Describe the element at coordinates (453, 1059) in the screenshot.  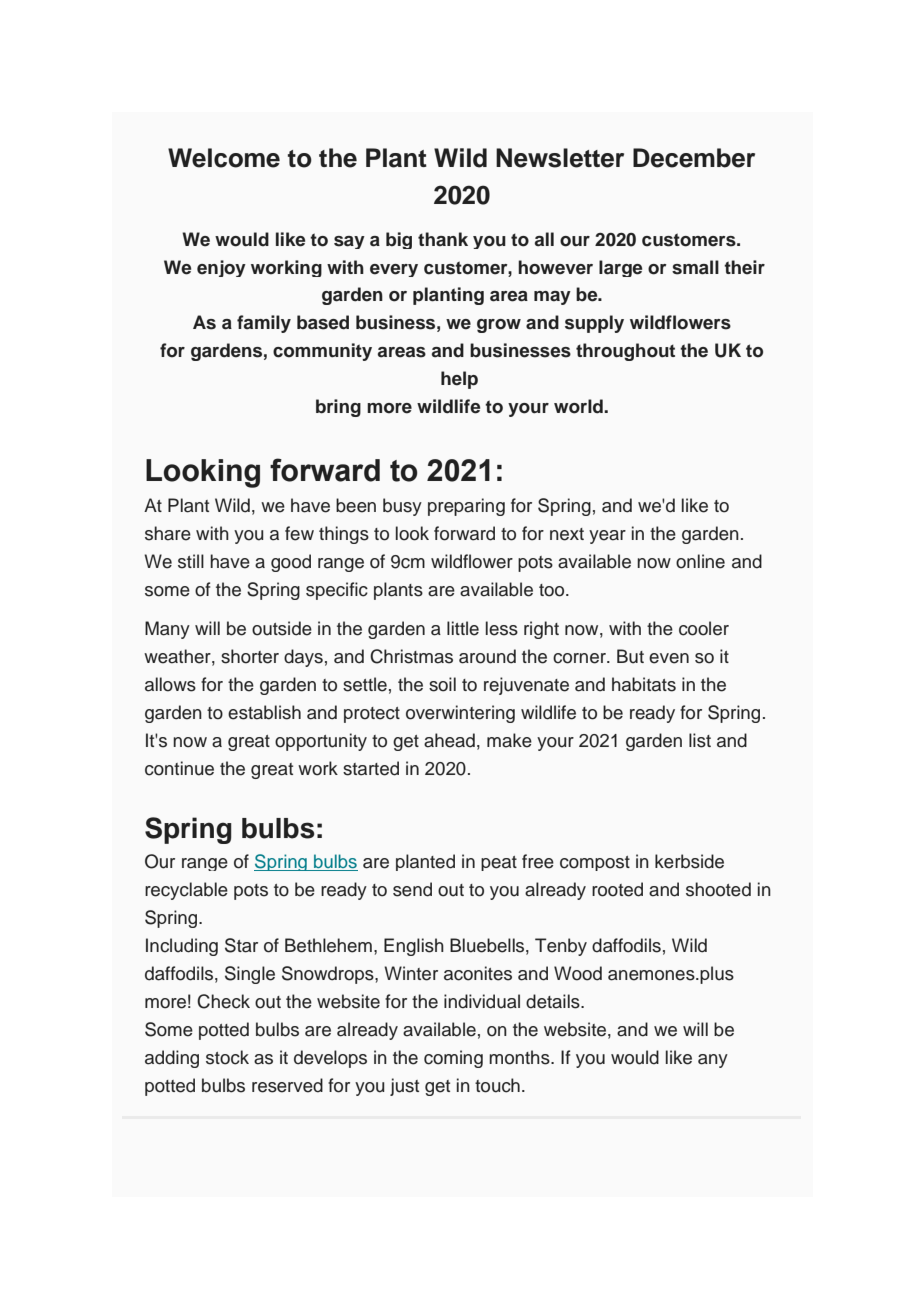
I see `coming` at that location.
